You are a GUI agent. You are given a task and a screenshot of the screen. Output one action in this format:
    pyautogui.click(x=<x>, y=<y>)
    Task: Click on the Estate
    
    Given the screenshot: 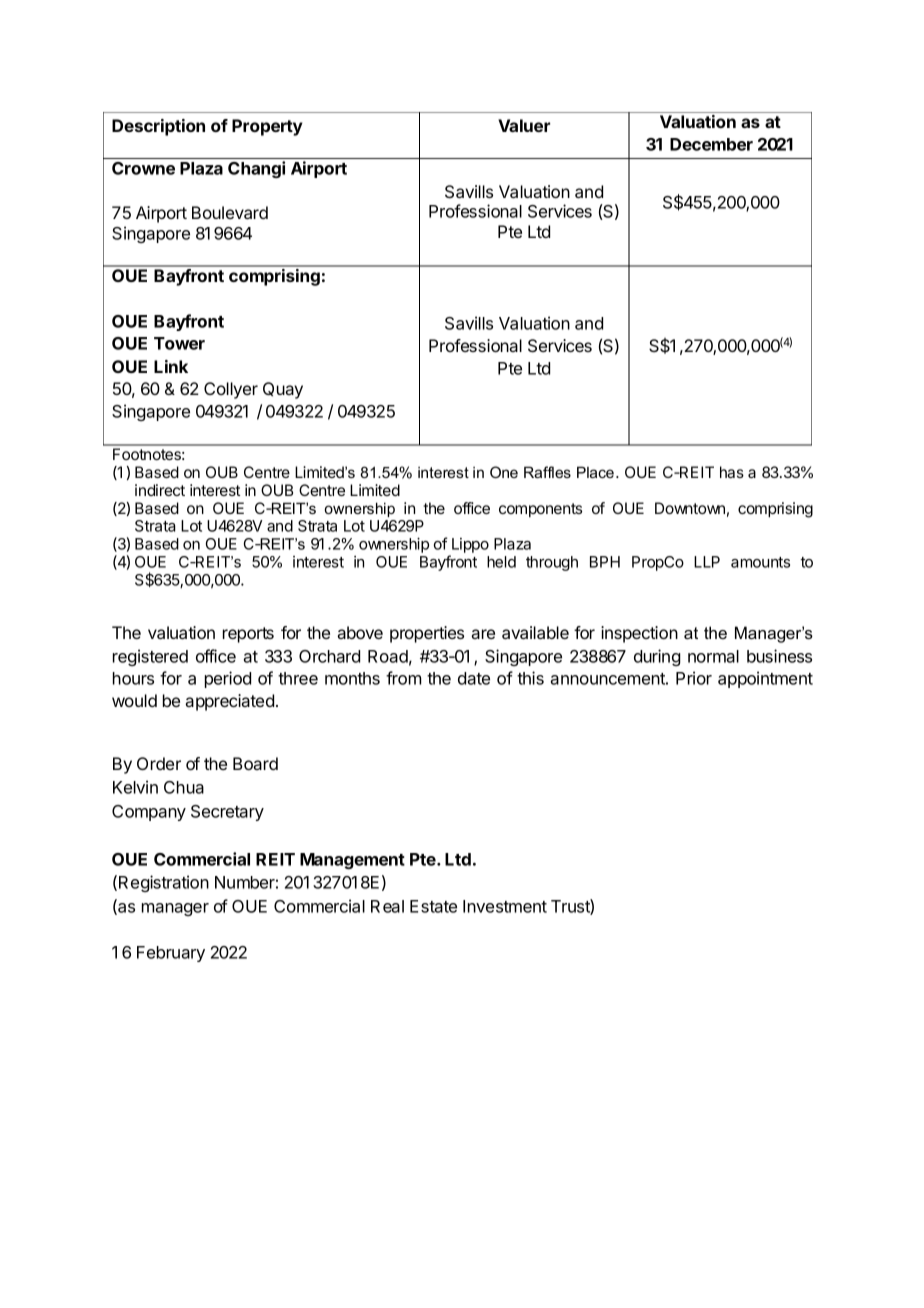 What is the action you would take?
    pyautogui.click(x=433, y=906)
